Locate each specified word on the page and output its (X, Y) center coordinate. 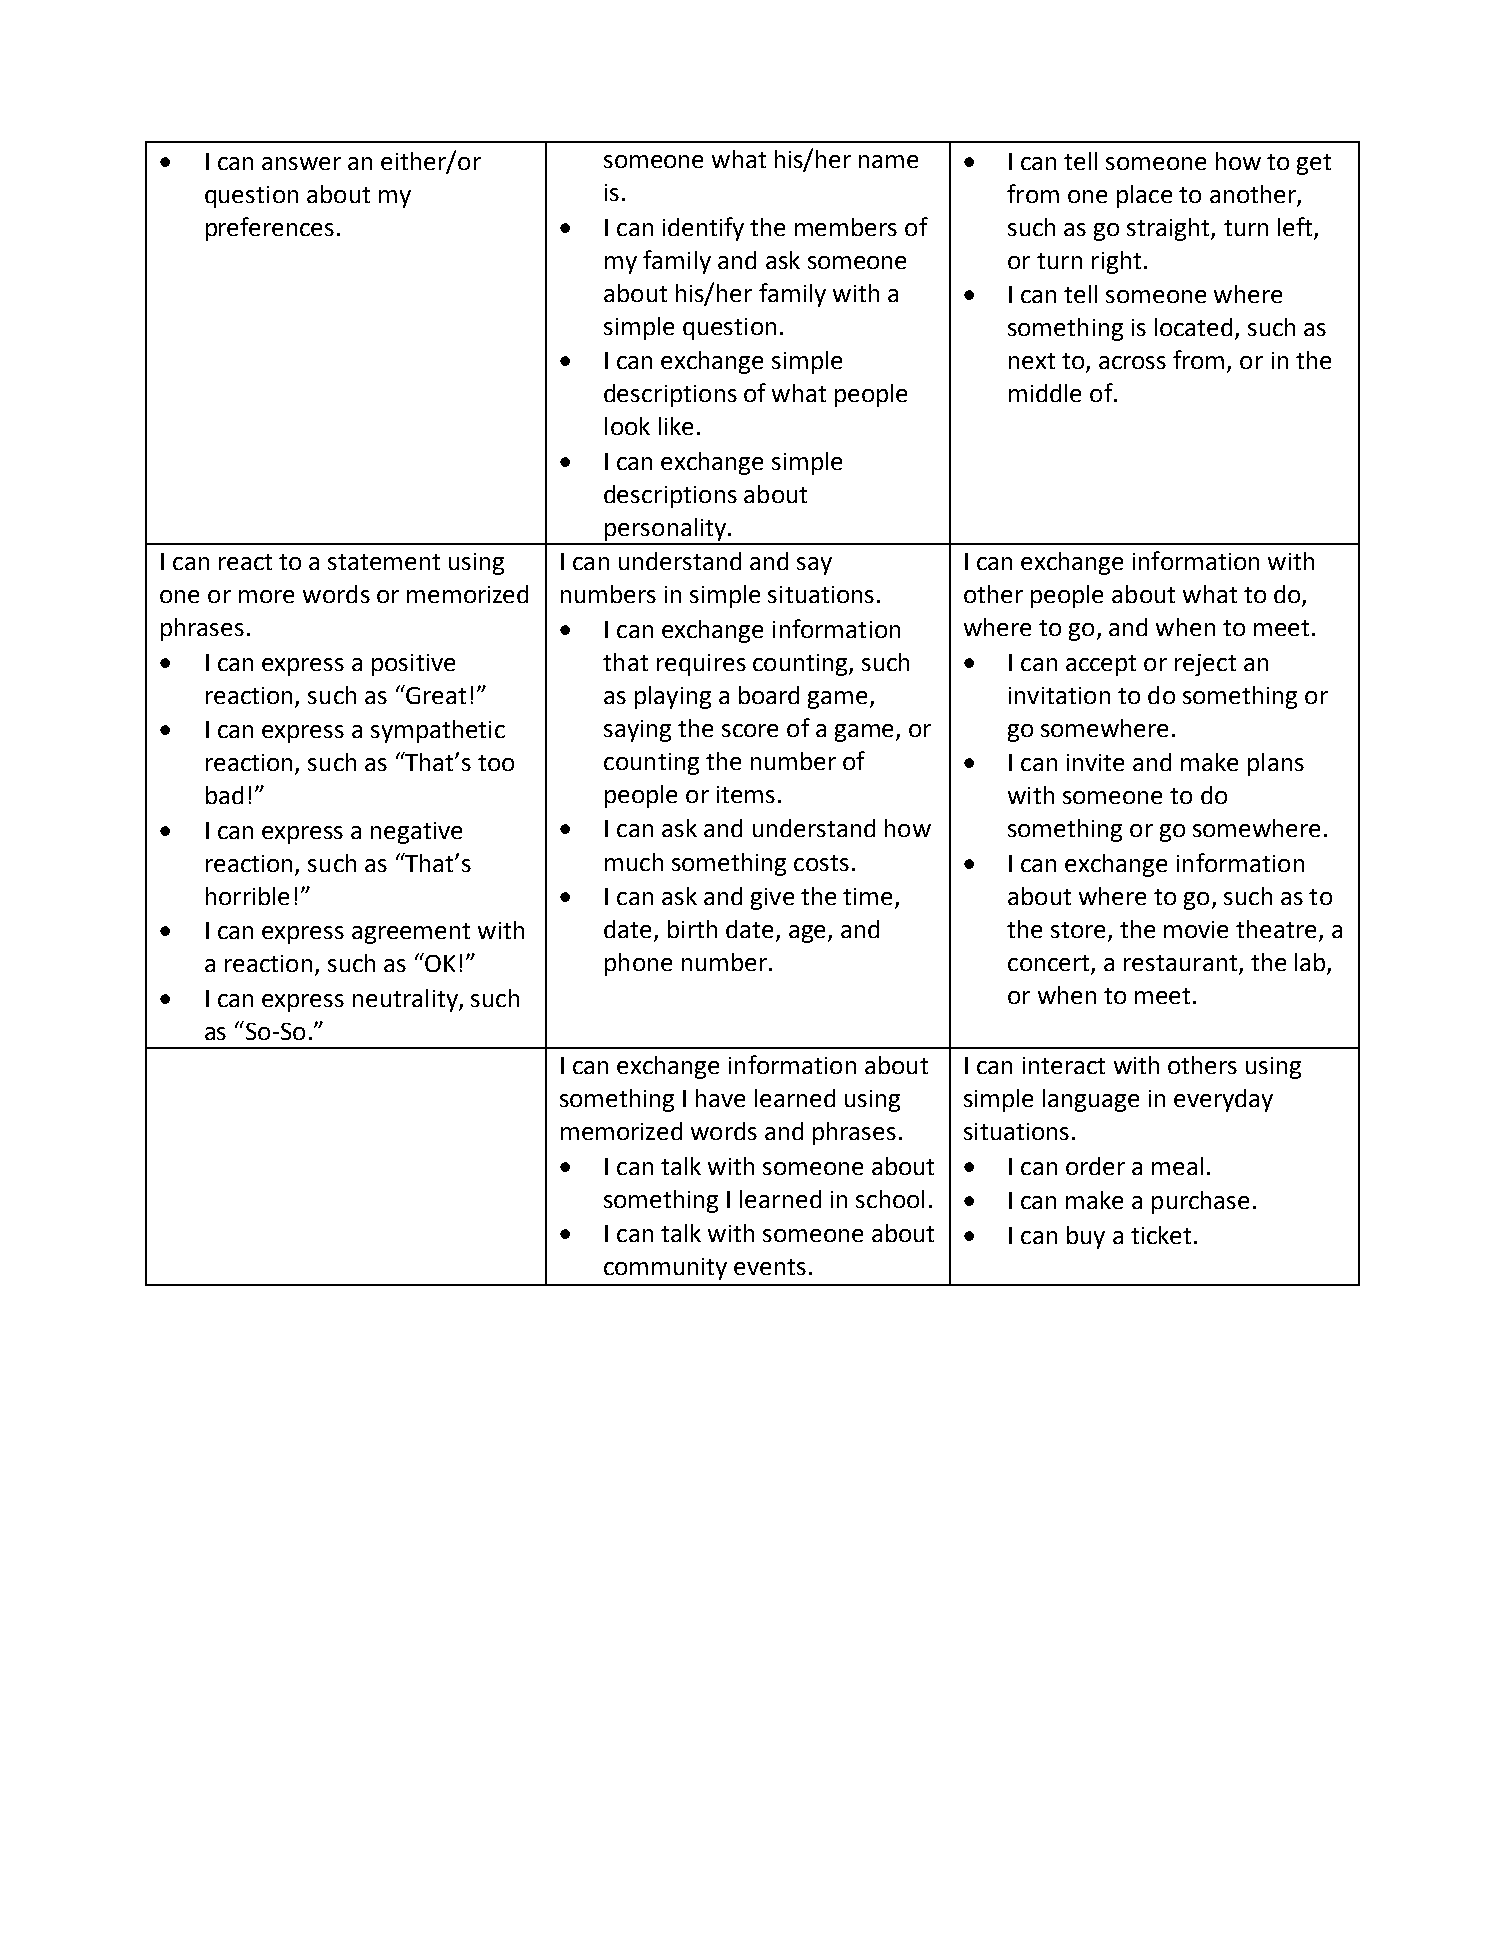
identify (703, 229)
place (1144, 196)
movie (1196, 929)
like (676, 426)
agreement (411, 933)
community (665, 1269)
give (772, 899)
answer (301, 163)
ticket (1161, 1235)
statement (384, 562)
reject (1205, 665)
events (770, 1267)
